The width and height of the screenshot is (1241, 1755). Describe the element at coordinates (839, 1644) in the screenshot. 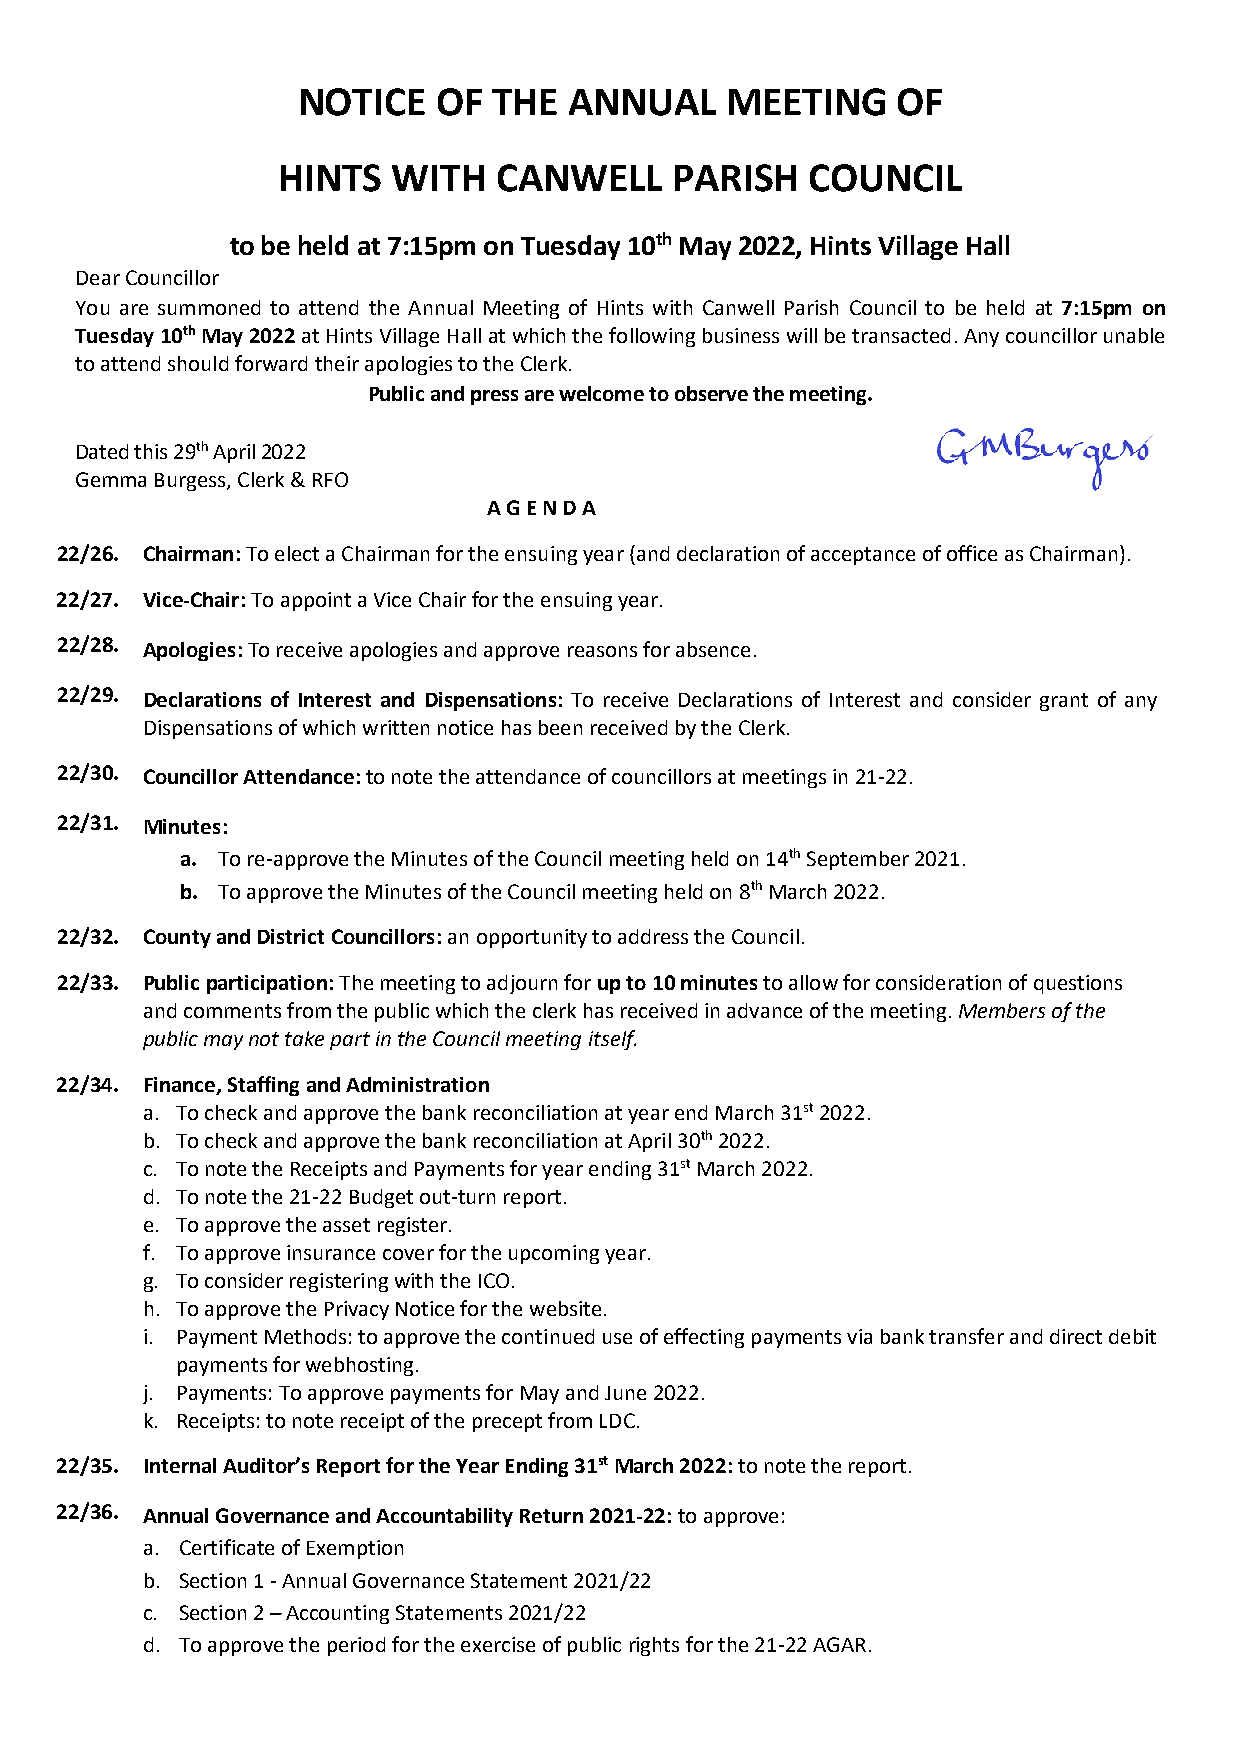

I see `AGAR` at that location.
